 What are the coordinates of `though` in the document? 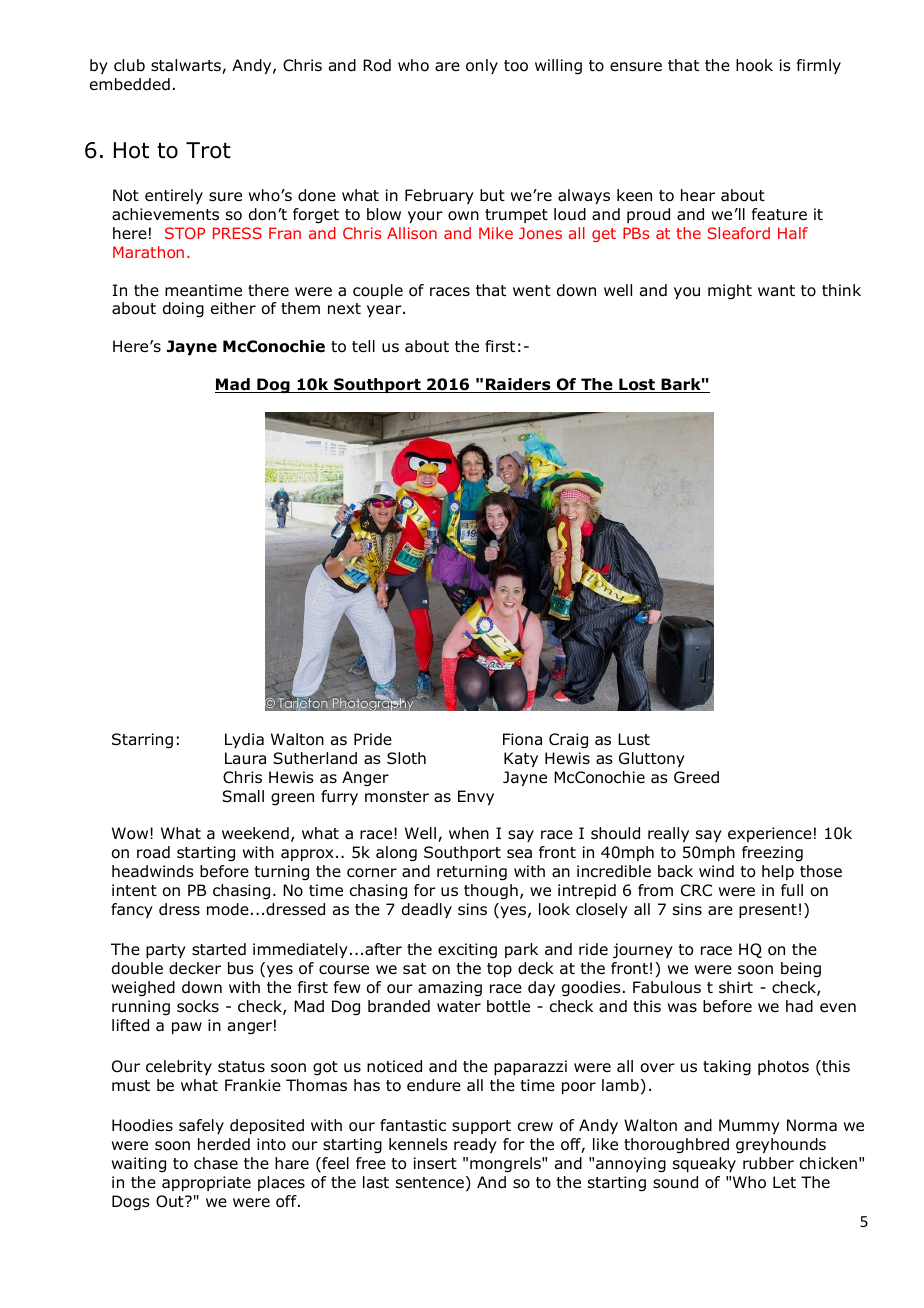 It's located at (491, 892).
